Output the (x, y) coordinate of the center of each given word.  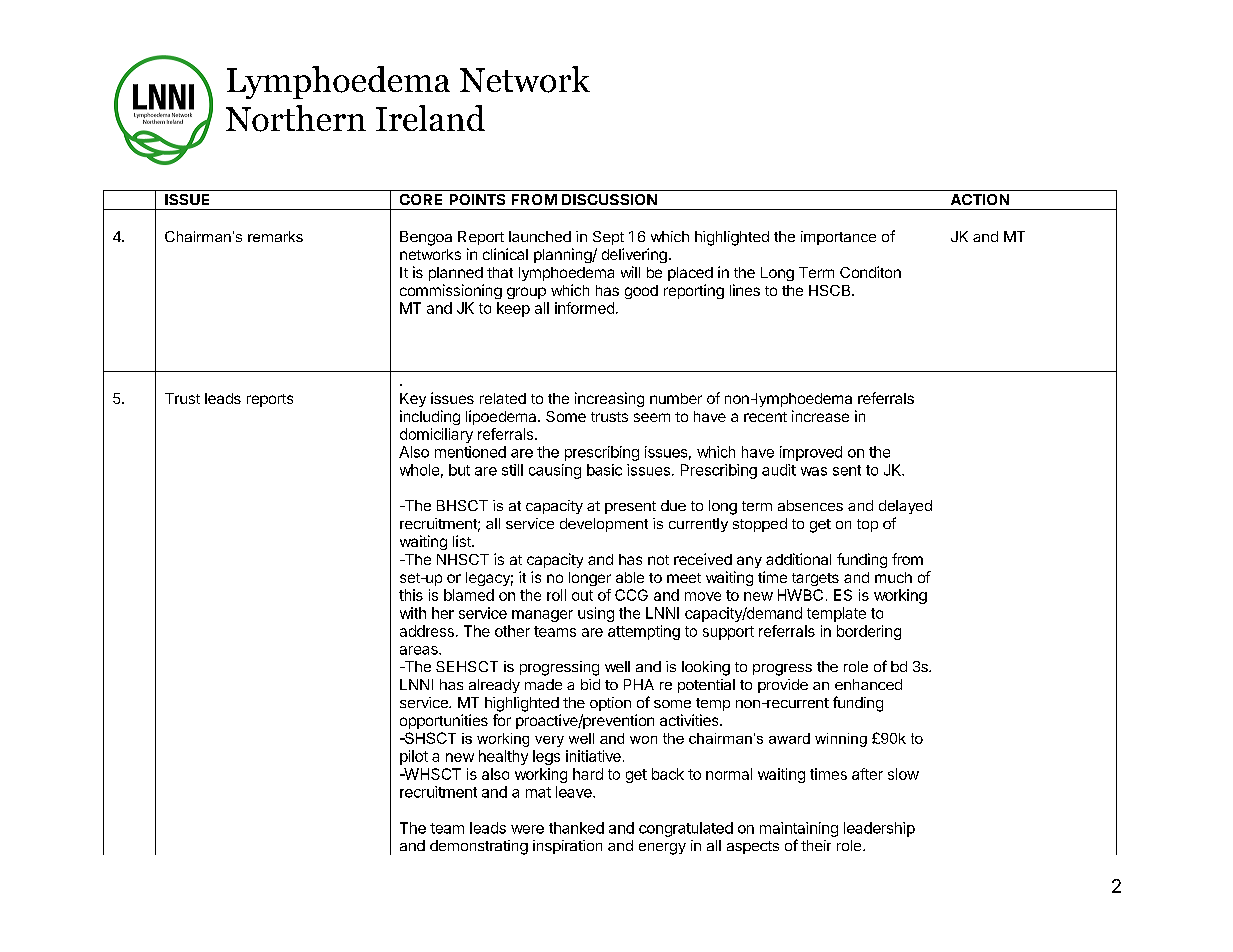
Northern (296, 118)
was (814, 471)
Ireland (430, 118)
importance (838, 238)
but (459, 470)
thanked (576, 828)
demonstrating (479, 847)
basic (604, 470)
